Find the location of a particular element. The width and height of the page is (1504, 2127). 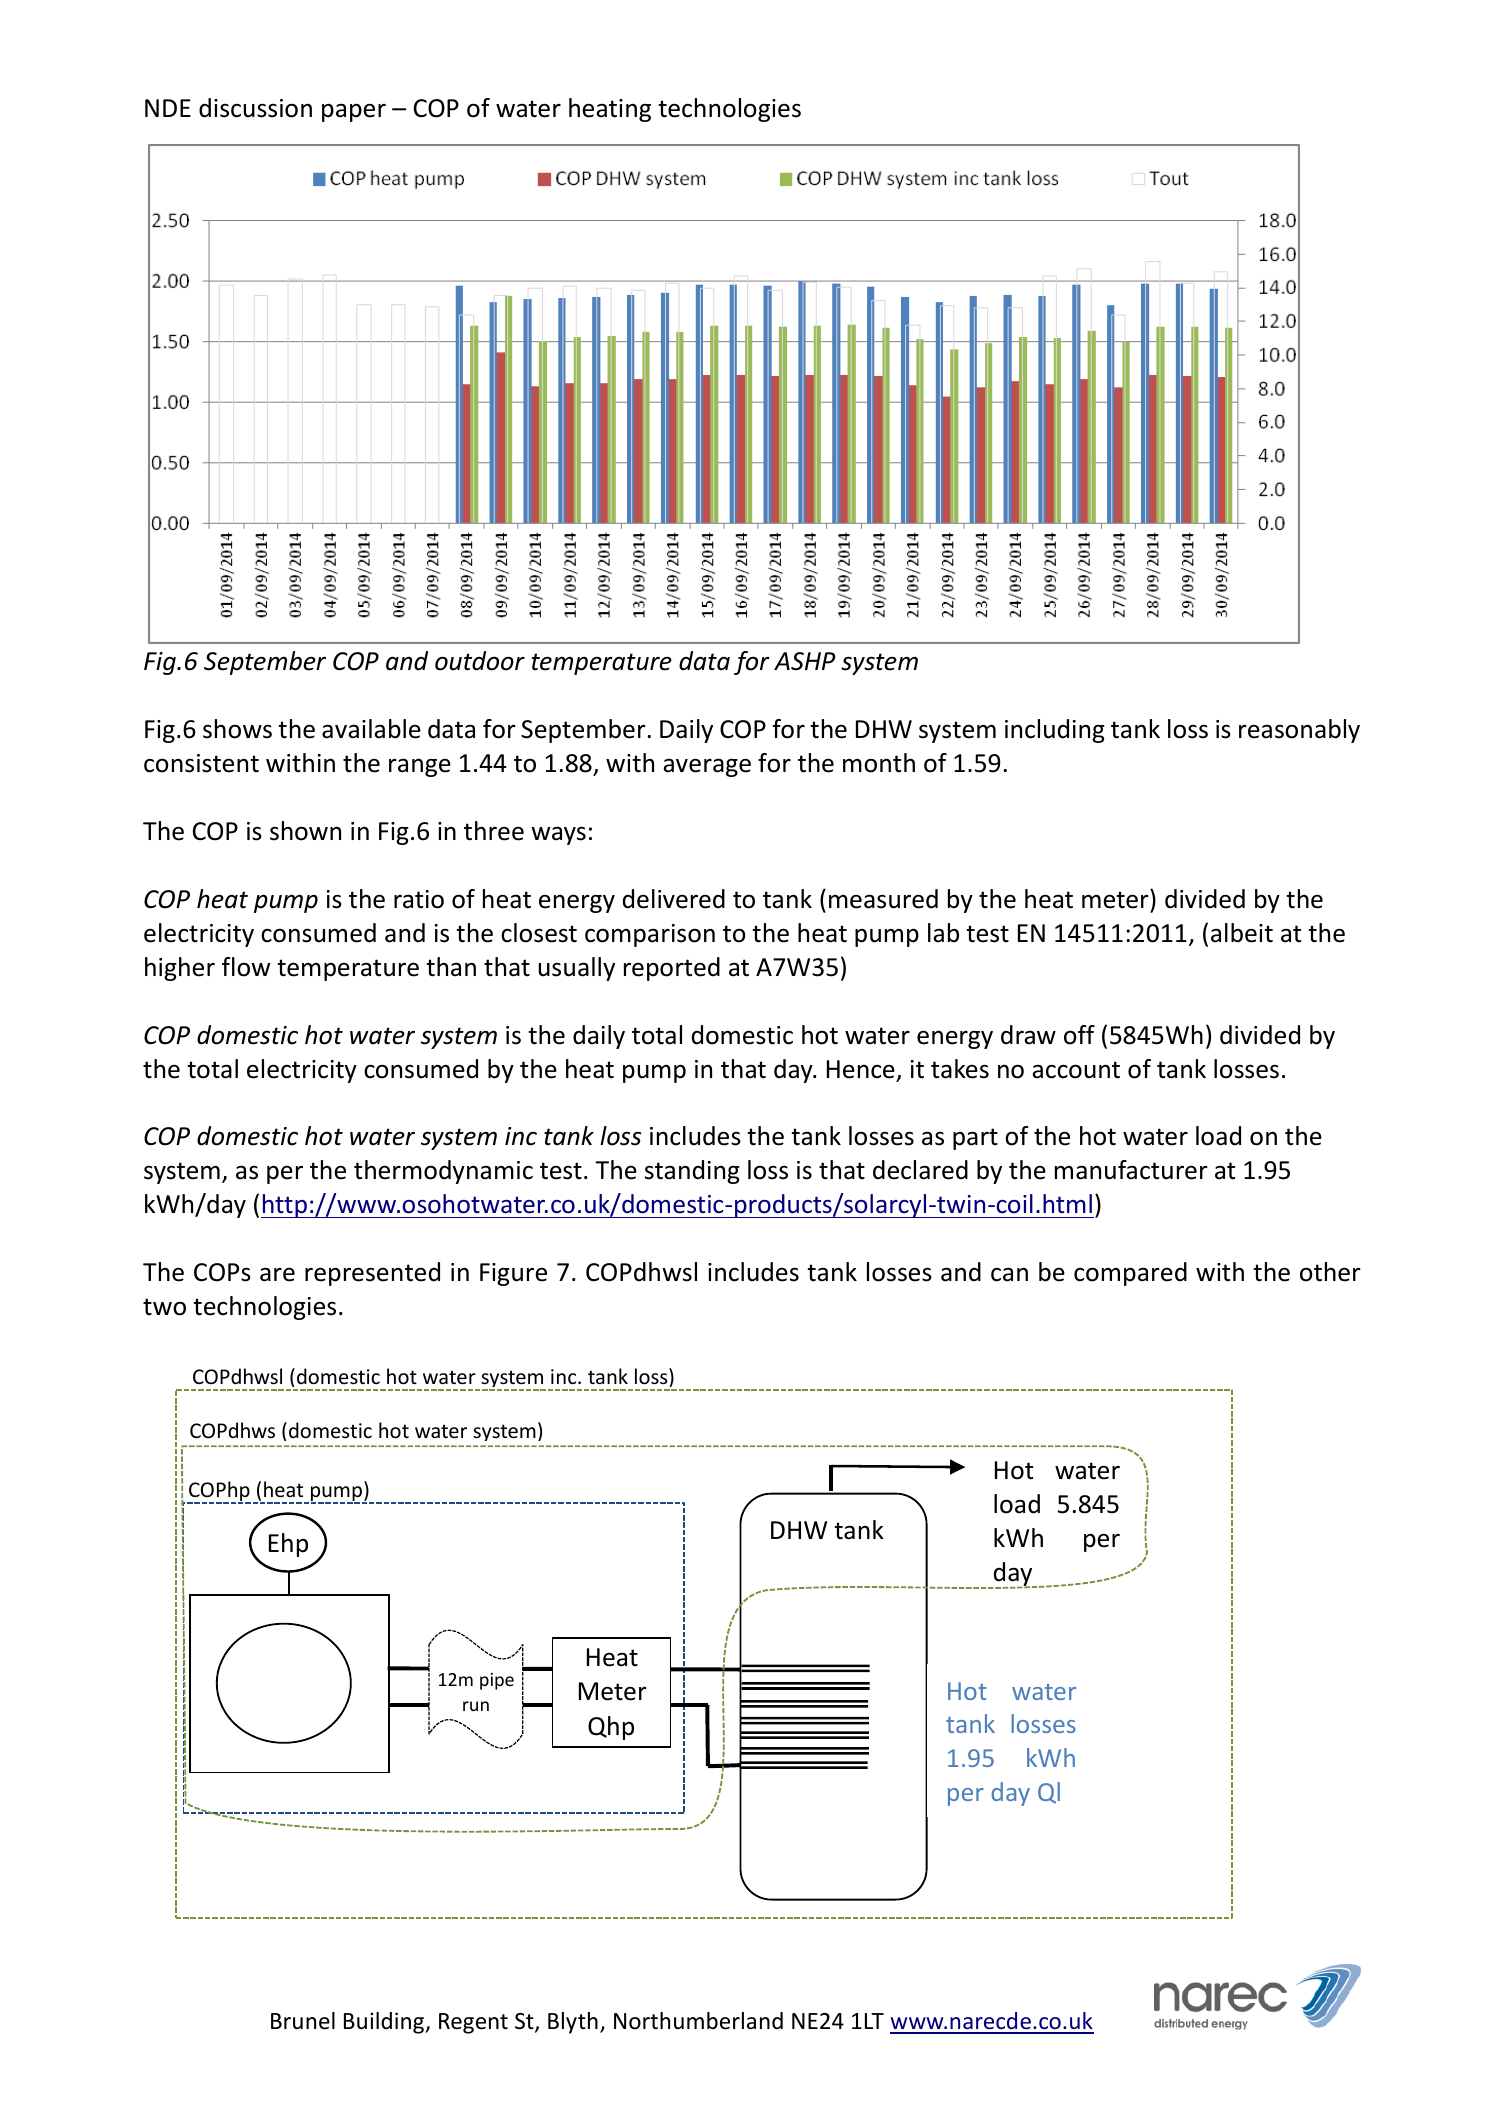

shown is located at coordinates (305, 831).
